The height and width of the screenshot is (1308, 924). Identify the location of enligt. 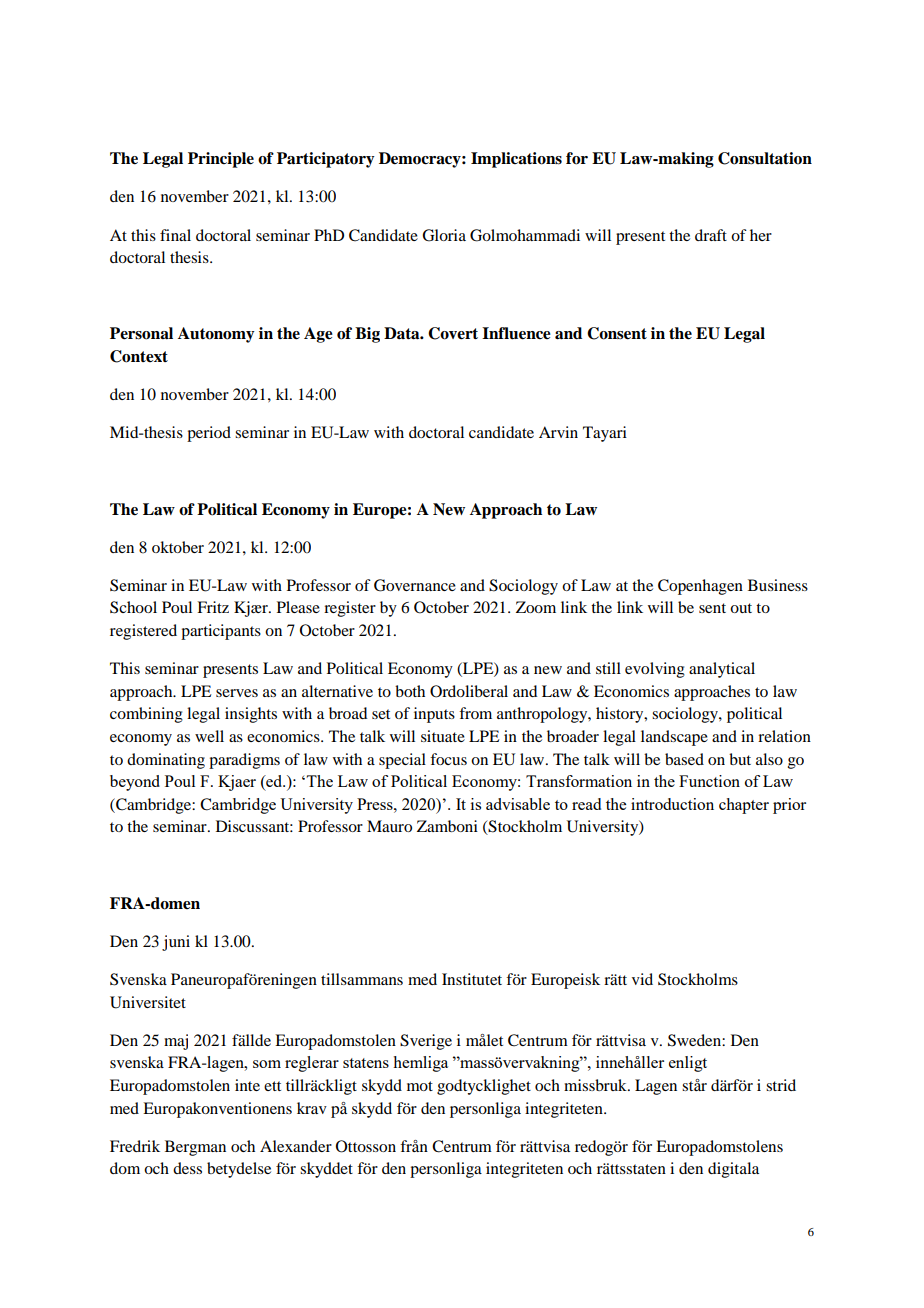
(688, 1064).
